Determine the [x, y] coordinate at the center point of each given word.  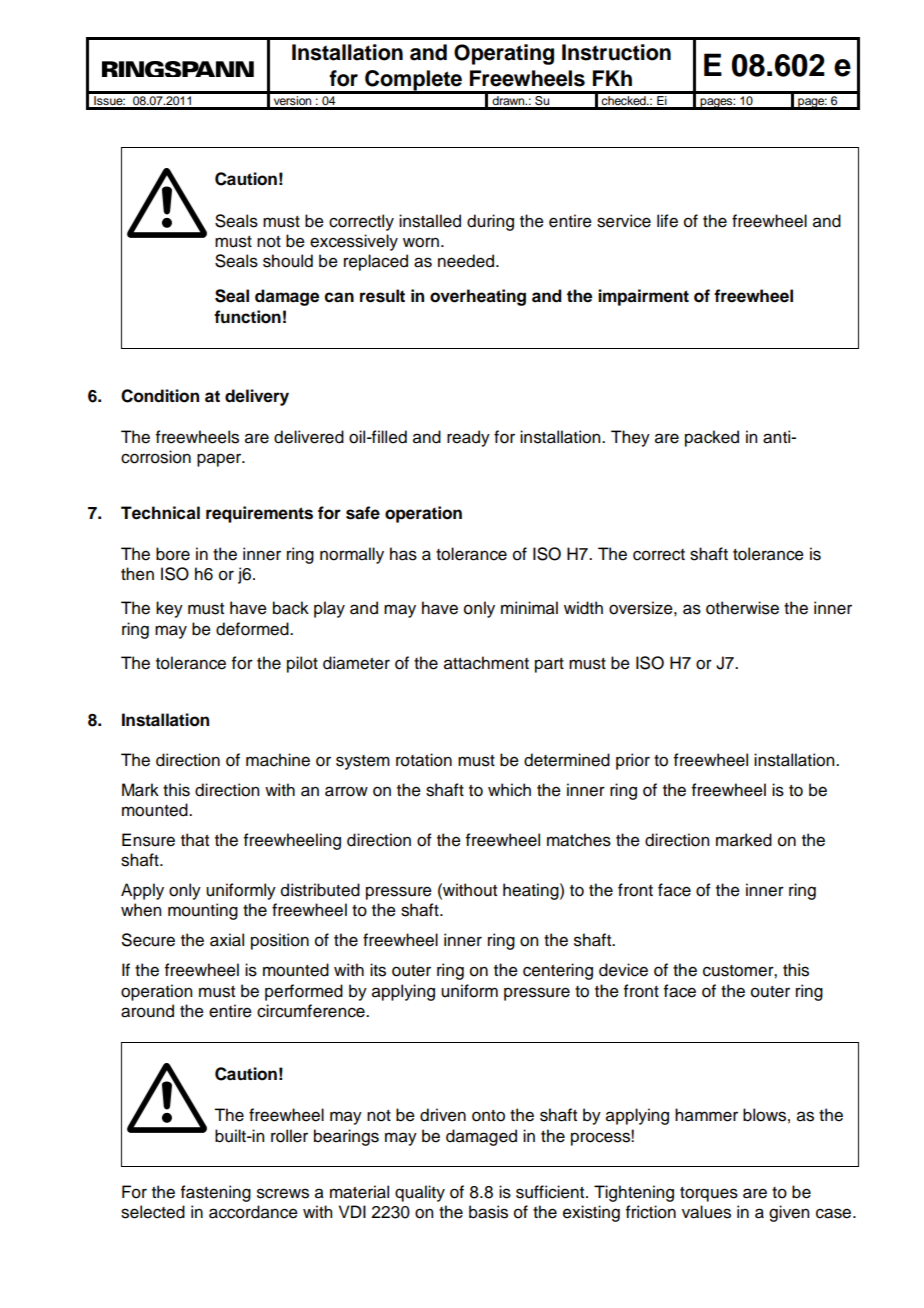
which [509, 790]
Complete [413, 81]
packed [712, 438]
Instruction [616, 52]
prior [633, 761]
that [195, 840]
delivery [257, 397]
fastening [216, 1193]
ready [468, 438]
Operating [504, 54]
